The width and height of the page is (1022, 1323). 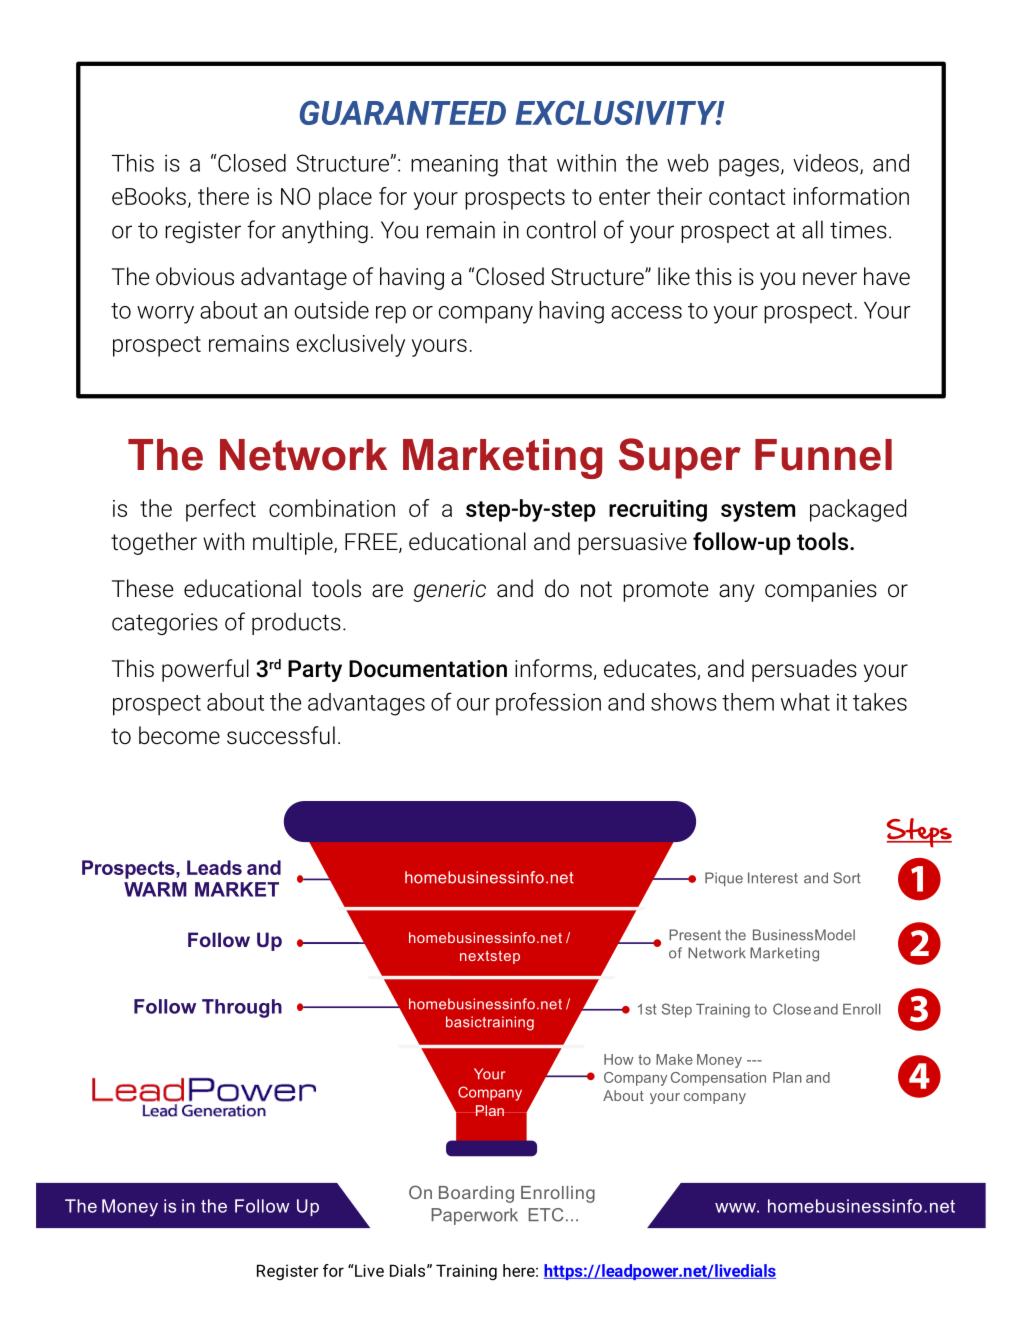 What do you see at coordinates (804, 670) in the page?
I see `persuades` at bounding box center [804, 670].
